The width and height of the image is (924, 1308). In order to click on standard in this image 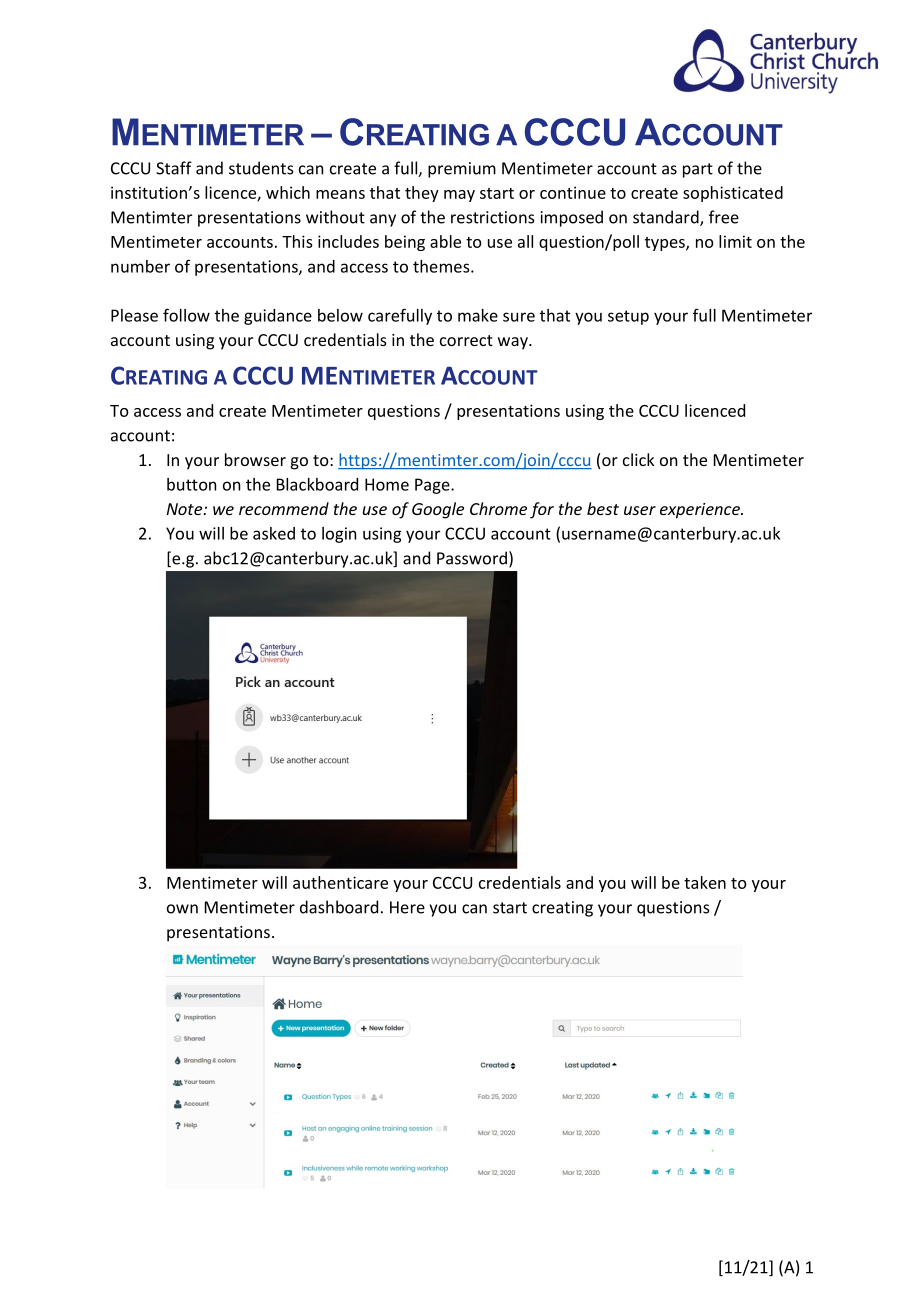, I will do `click(667, 218)`.
